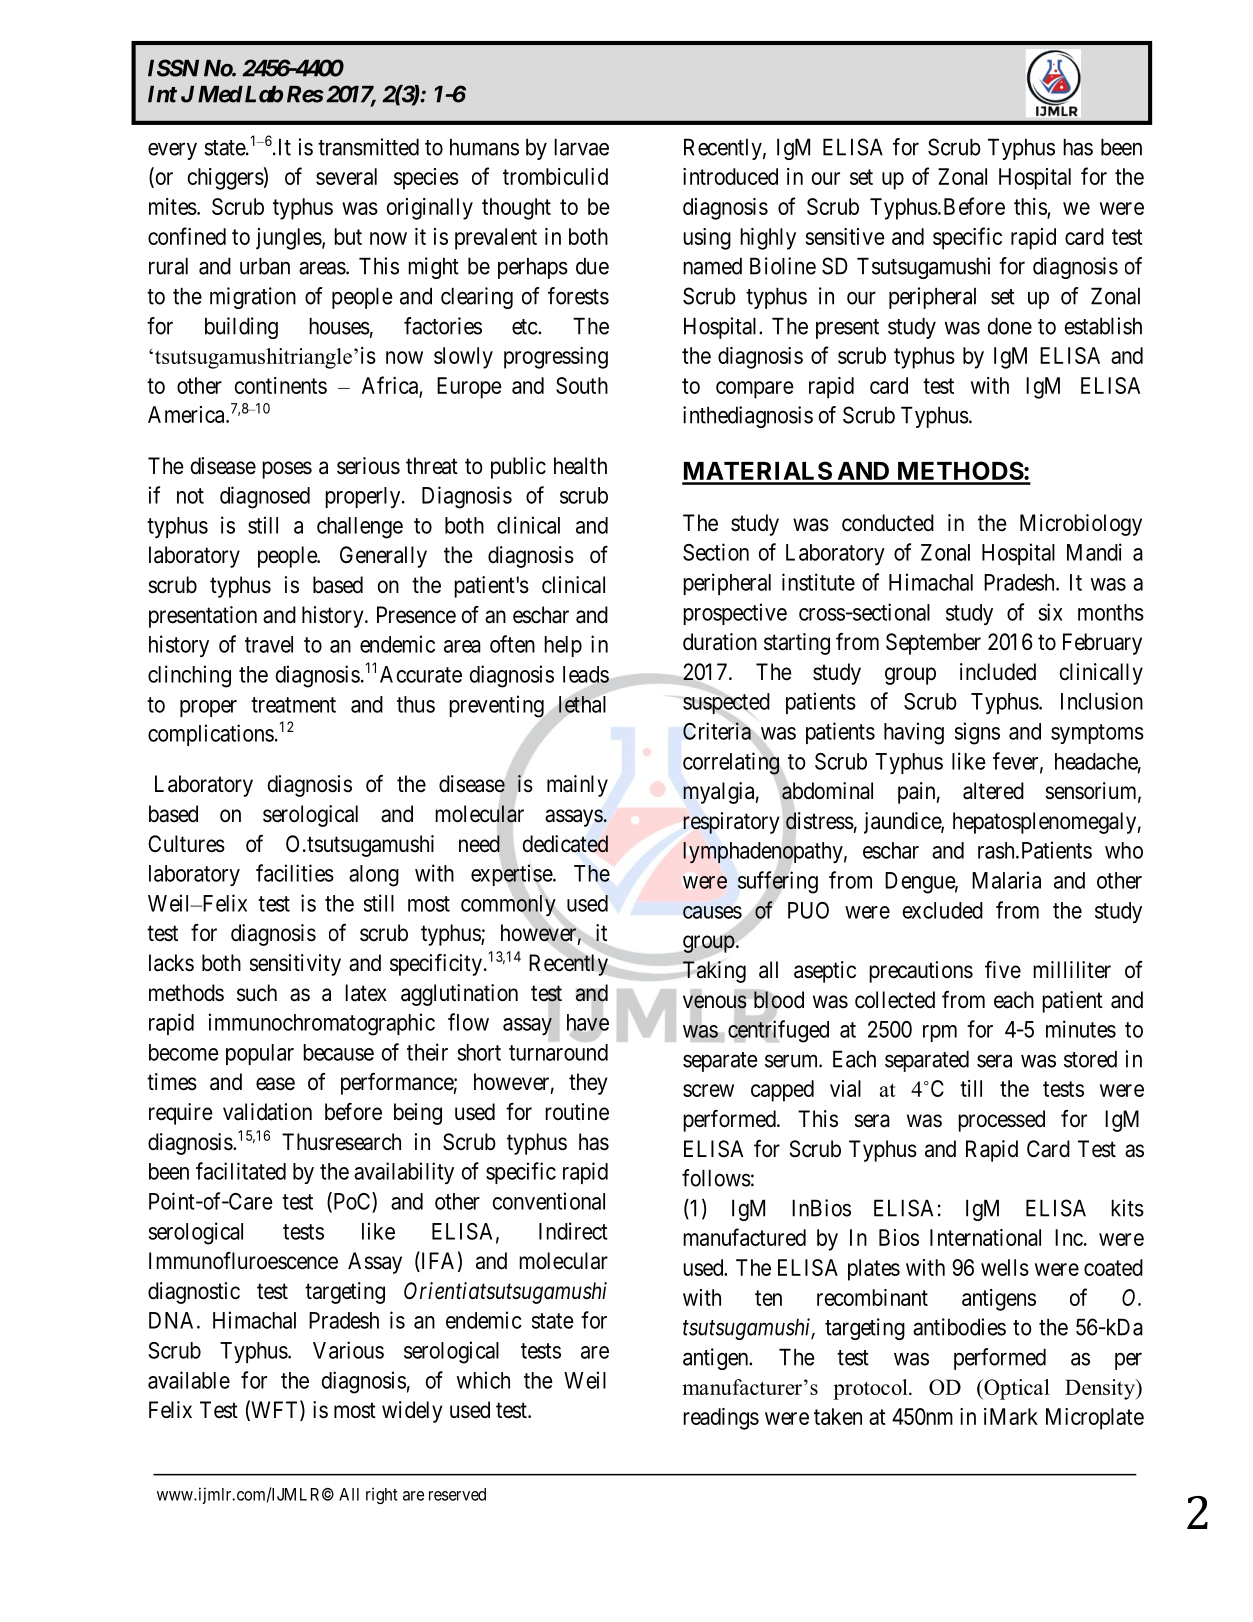  Describe the element at coordinates (580, 466) in the image. I see `health` at that location.
